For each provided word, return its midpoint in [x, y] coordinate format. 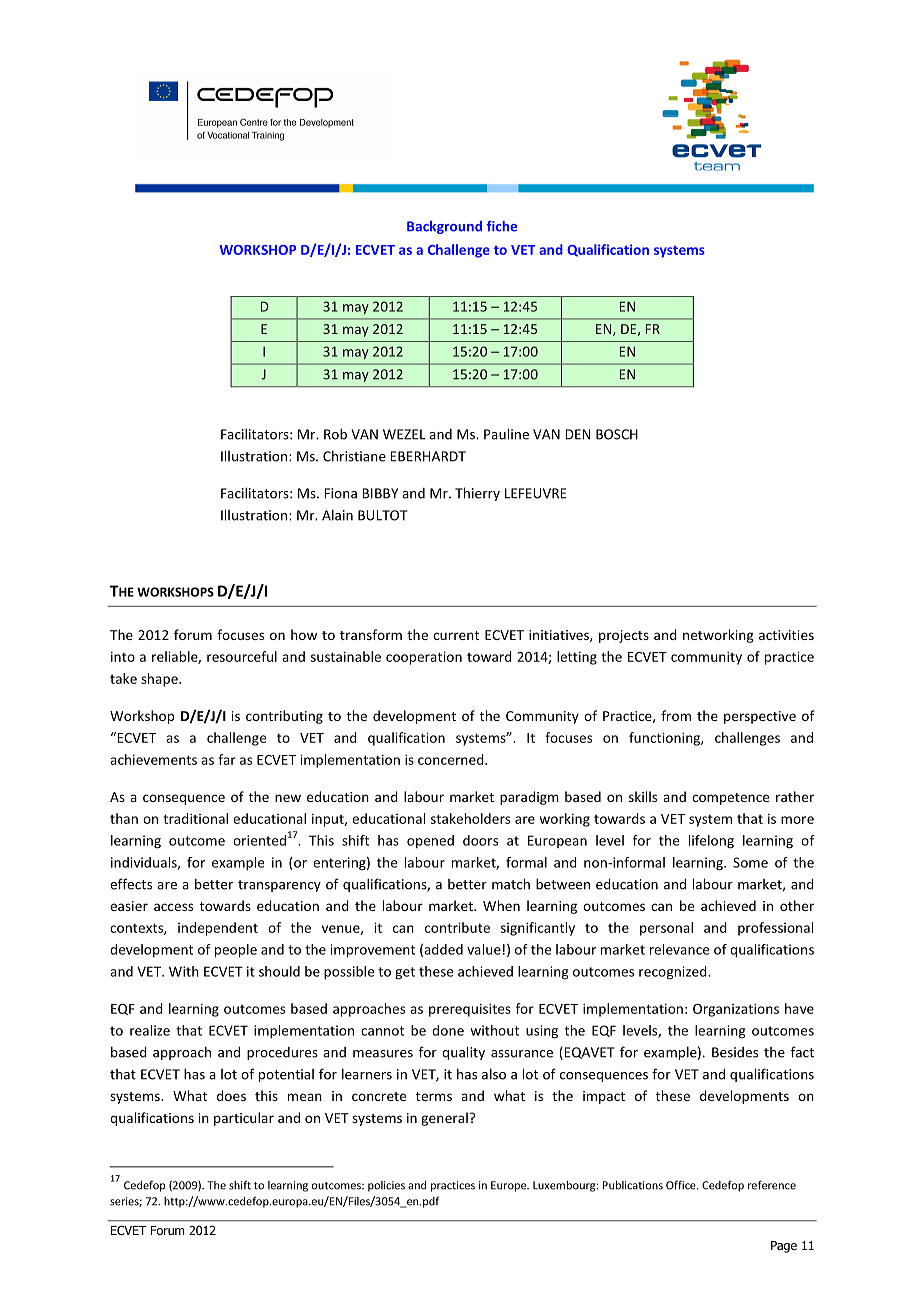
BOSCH [617, 434]
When [501, 905]
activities [786, 635]
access [173, 907]
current [456, 635]
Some [750, 862]
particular [244, 1119]
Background [444, 227]
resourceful [242, 656]
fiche [502, 226]
